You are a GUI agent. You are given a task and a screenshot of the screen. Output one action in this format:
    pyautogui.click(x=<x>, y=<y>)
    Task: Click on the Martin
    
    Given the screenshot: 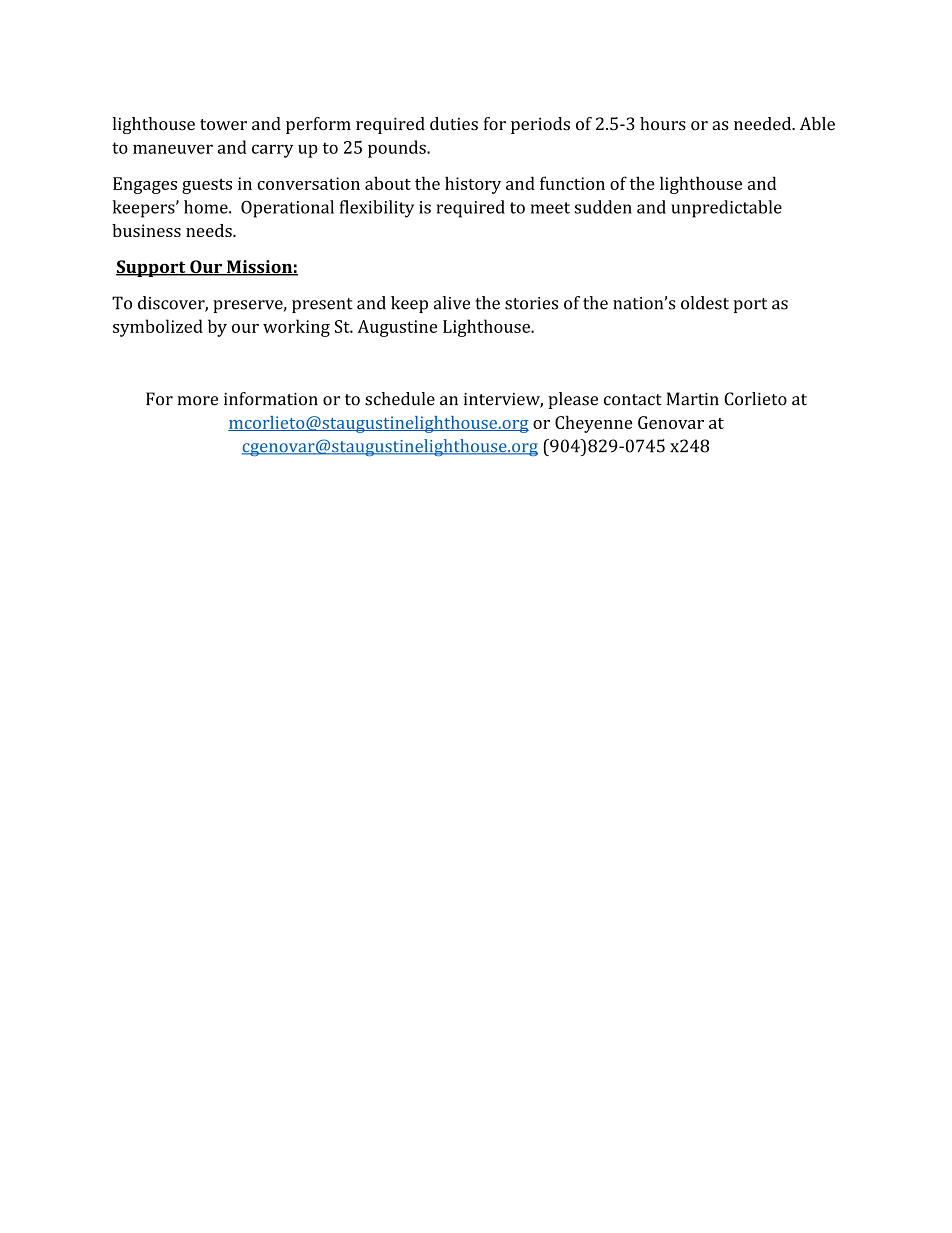 What is the action you would take?
    pyautogui.click(x=693, y=399)
